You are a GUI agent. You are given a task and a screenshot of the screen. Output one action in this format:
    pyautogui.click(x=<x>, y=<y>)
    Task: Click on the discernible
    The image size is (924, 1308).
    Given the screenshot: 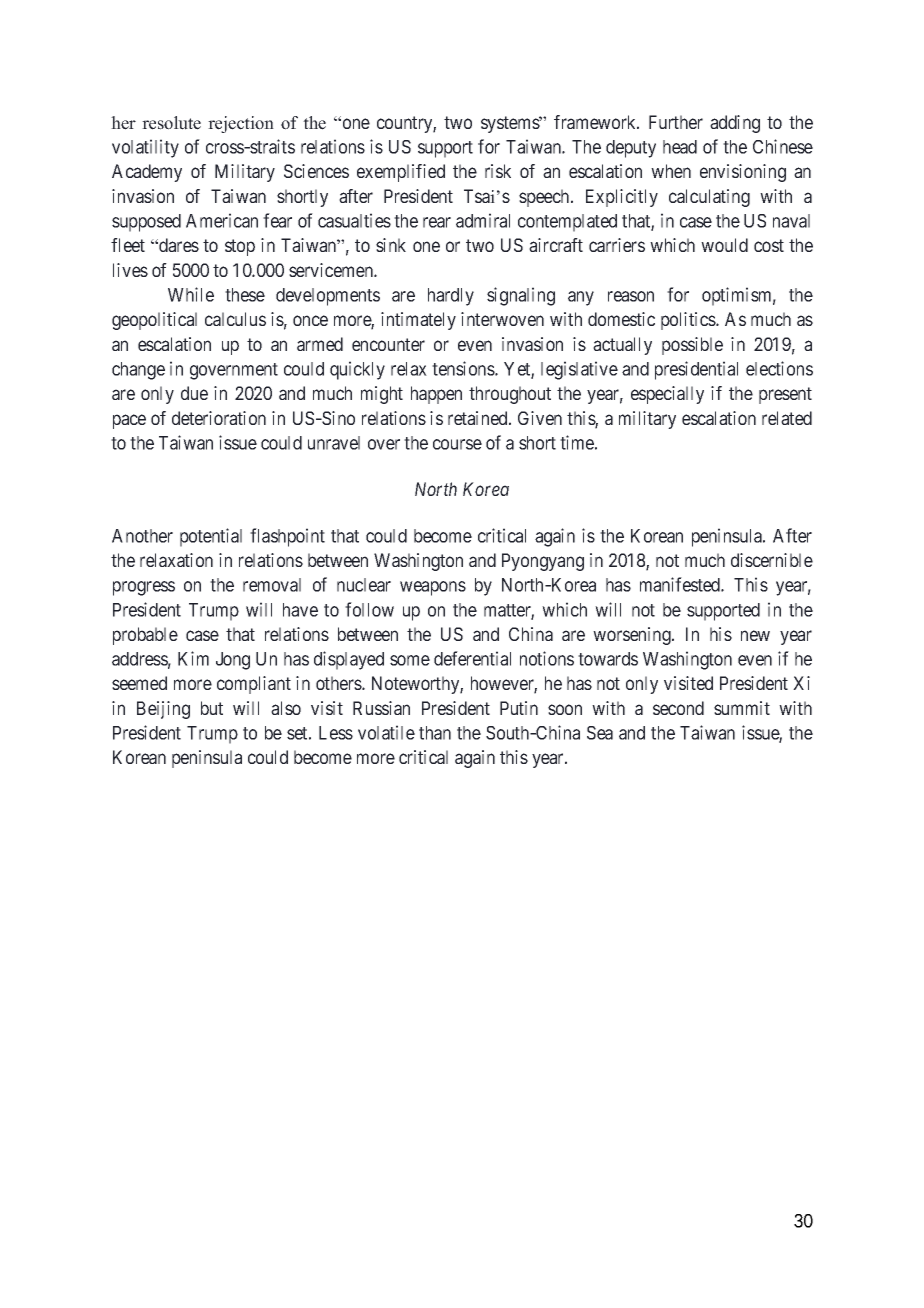 What is the action you would take?
    pyautogui.click(x=772, y=560)
